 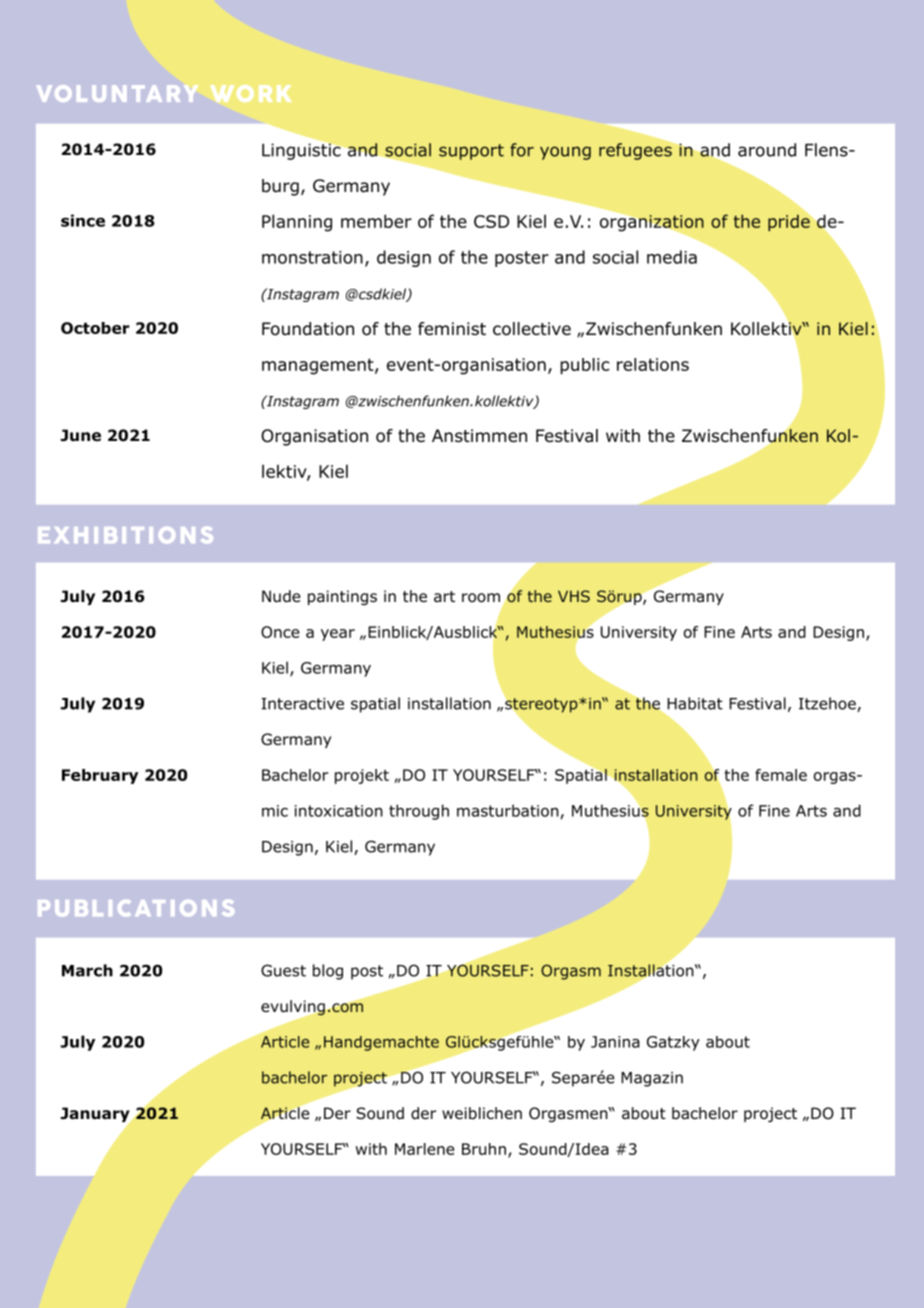 I want to click on VOLUNTARY, so click(x=117, y=93).
